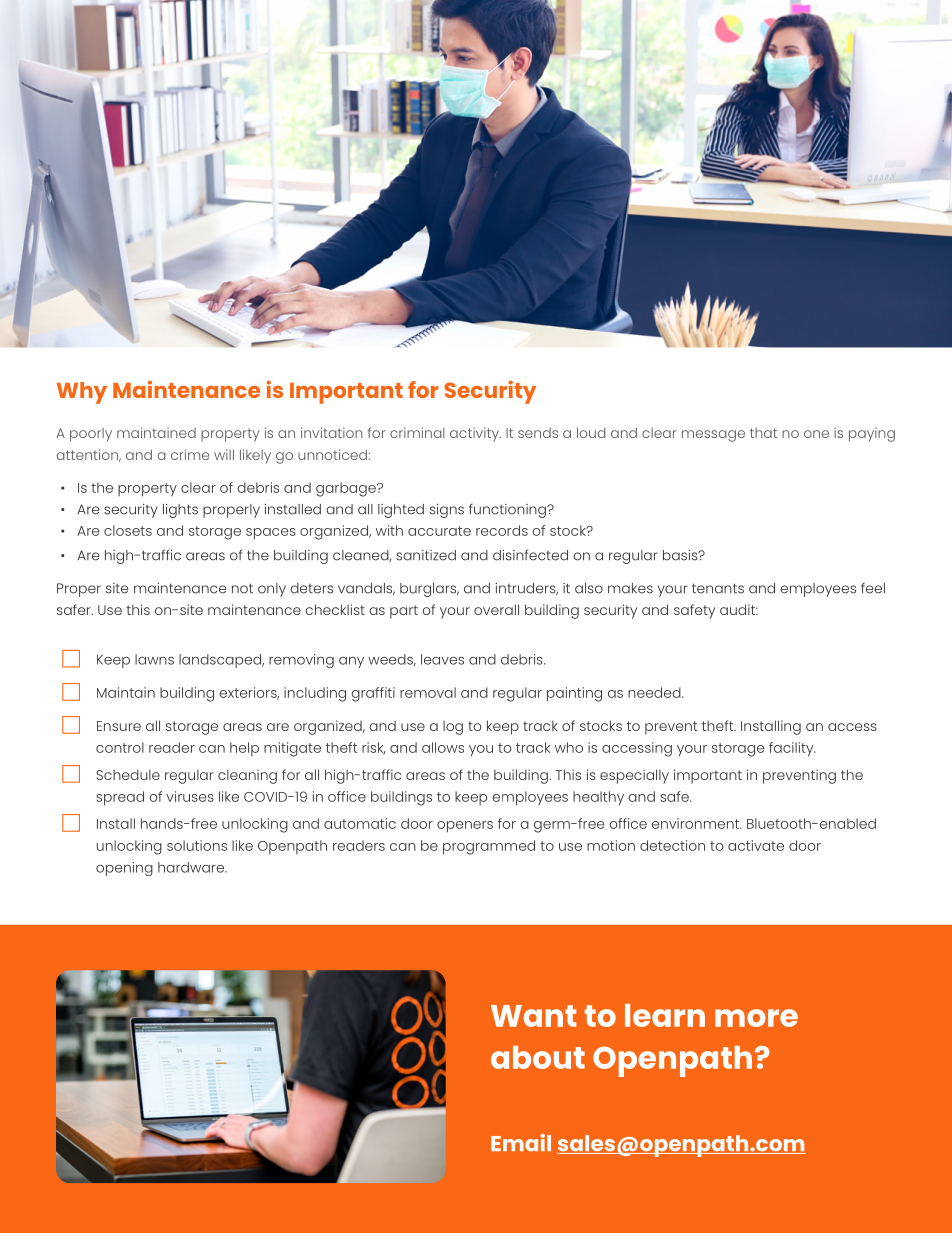 This document has height=1233, width=952. What do you see at coordinates (521, 1142) in the document?
I see `Email` at bounding box center [521, 1142].
